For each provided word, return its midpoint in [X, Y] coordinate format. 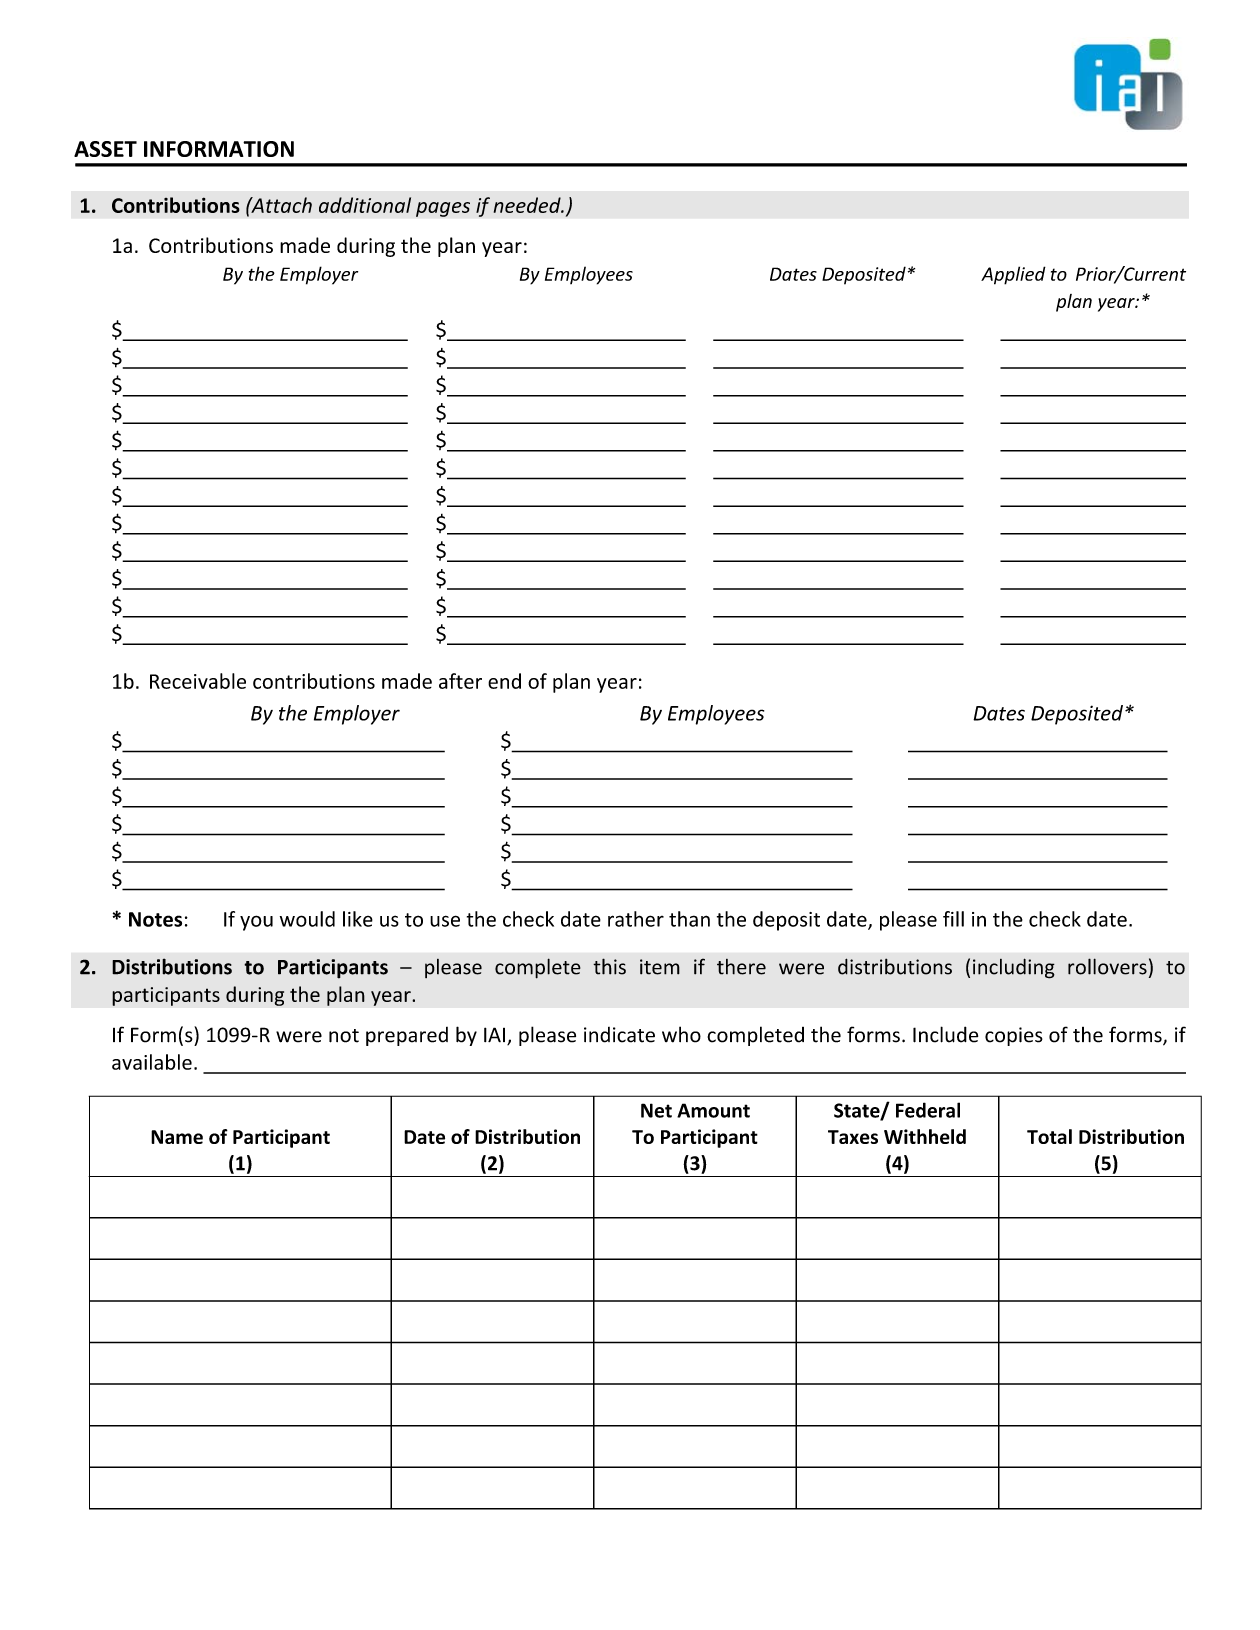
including [1014, 968]
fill [953, 919]
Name [177, 1137]
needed [528, 205]
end [504, 681]
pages [443, 209]
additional [365, 205]
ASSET [105, 149]
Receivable [198, 681]
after [460, 681]
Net [656, 1110]
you [256, 923]
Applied [1013, 275]
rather [636, 919]
